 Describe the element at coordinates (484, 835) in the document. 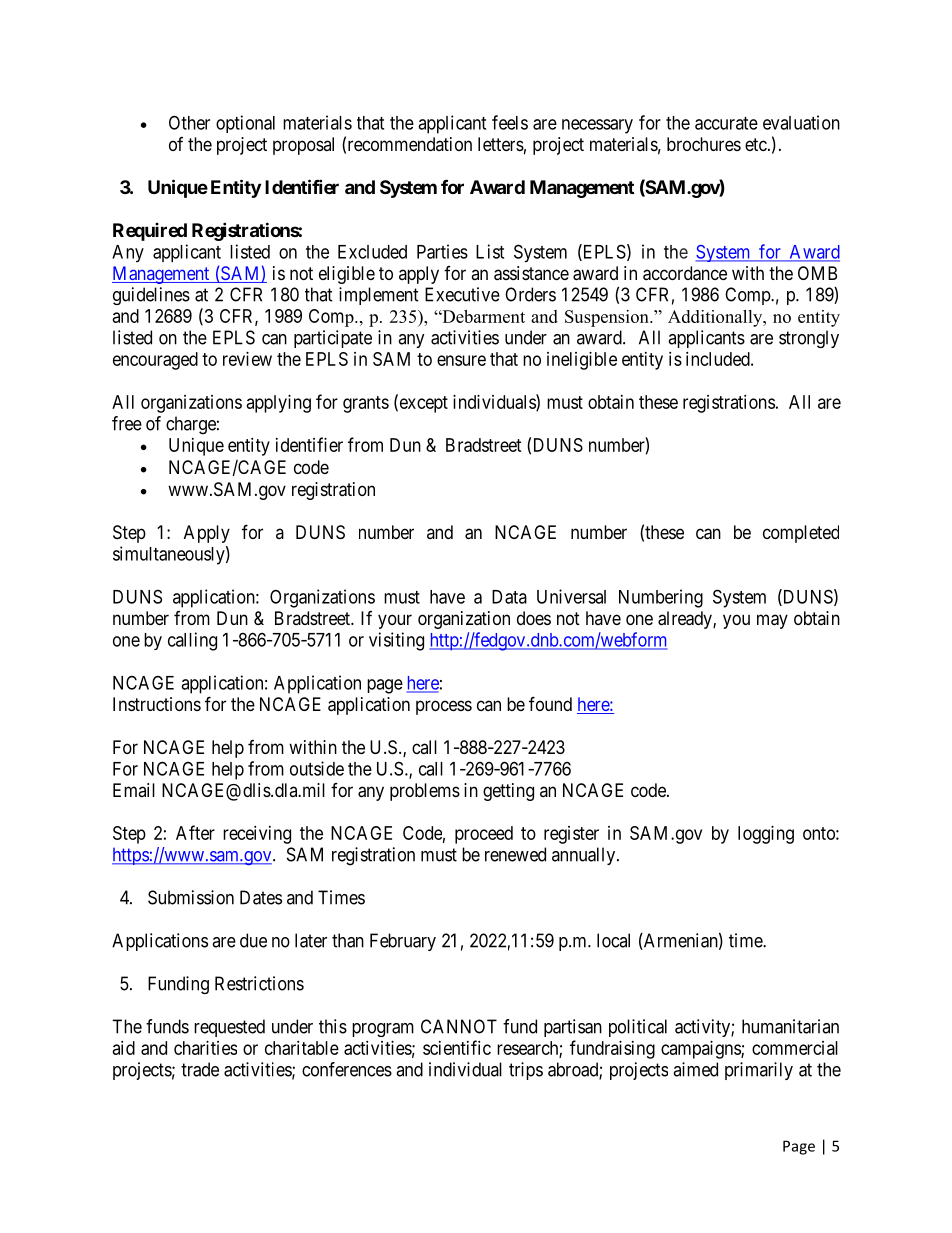

I see `proceed` at that location.
